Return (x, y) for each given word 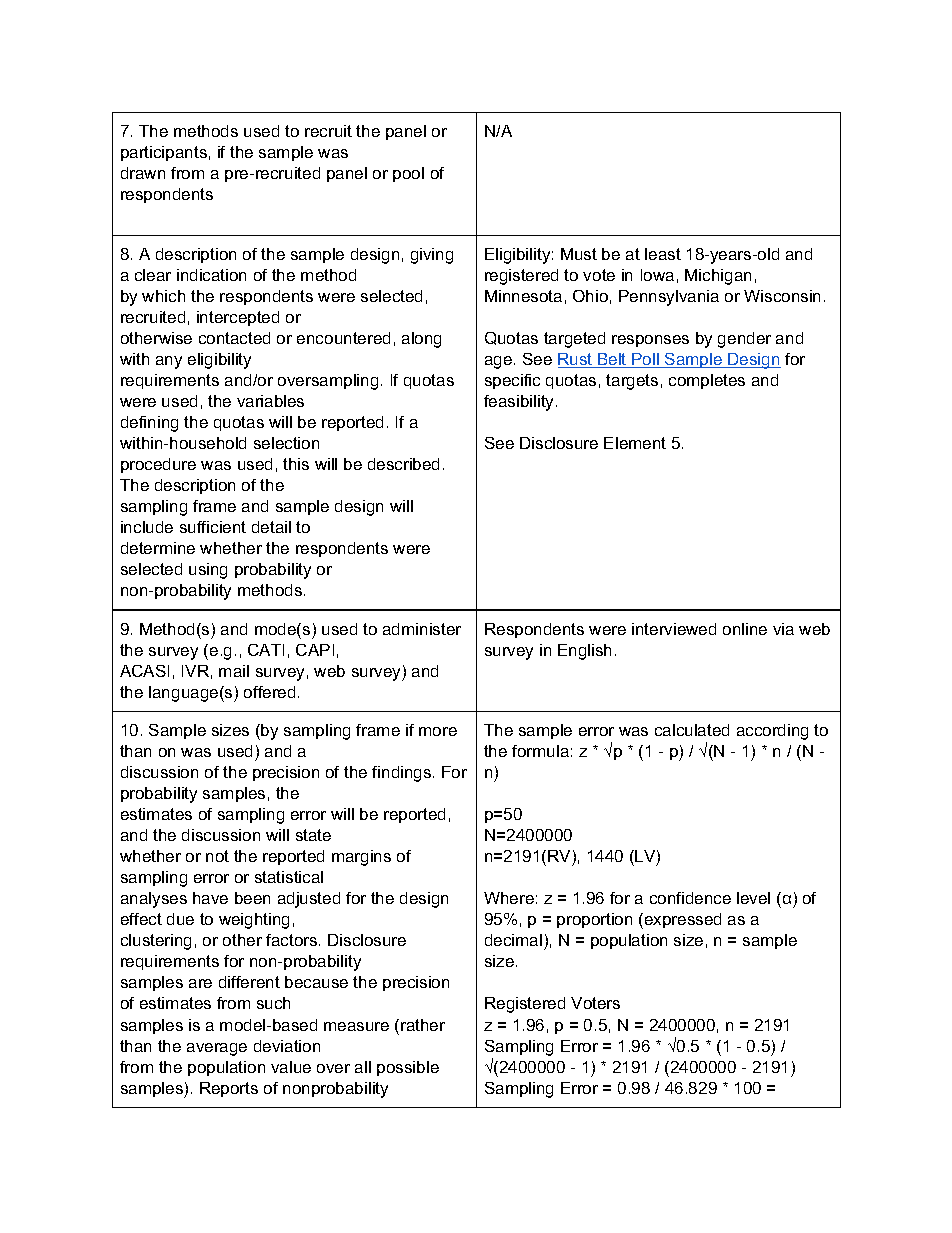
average (217, 1049)
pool (408, 174)
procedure (158, 465)
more (438, 731)
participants (164, 153)
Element (635, 443)
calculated (692, 730)
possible (408, 1068)
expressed (681, 921)
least (663, 254)
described (403, 464)
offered (269, 692)
